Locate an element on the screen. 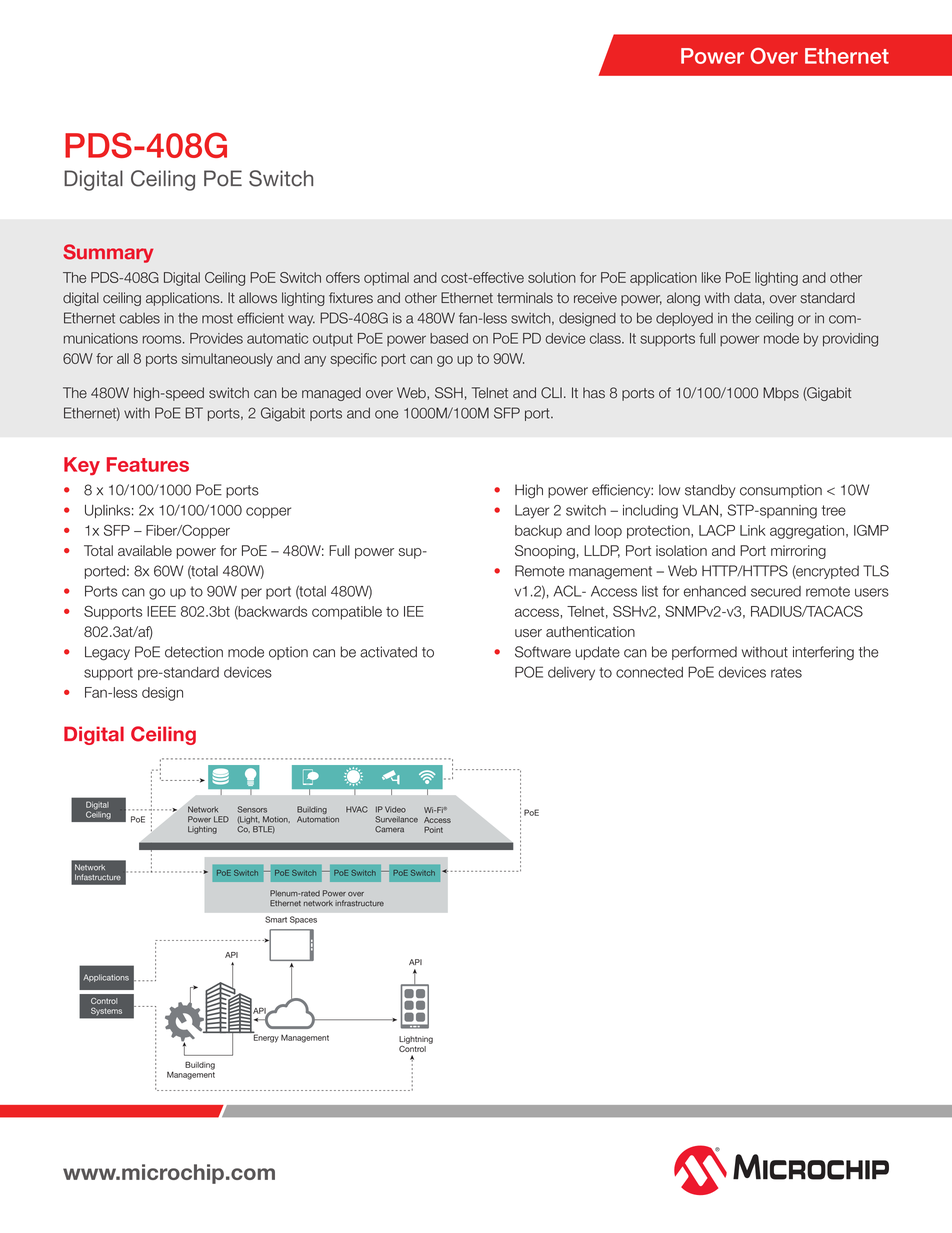 This screenshot has width=952, height=1233. rates is located at coordinates (786, 672).
